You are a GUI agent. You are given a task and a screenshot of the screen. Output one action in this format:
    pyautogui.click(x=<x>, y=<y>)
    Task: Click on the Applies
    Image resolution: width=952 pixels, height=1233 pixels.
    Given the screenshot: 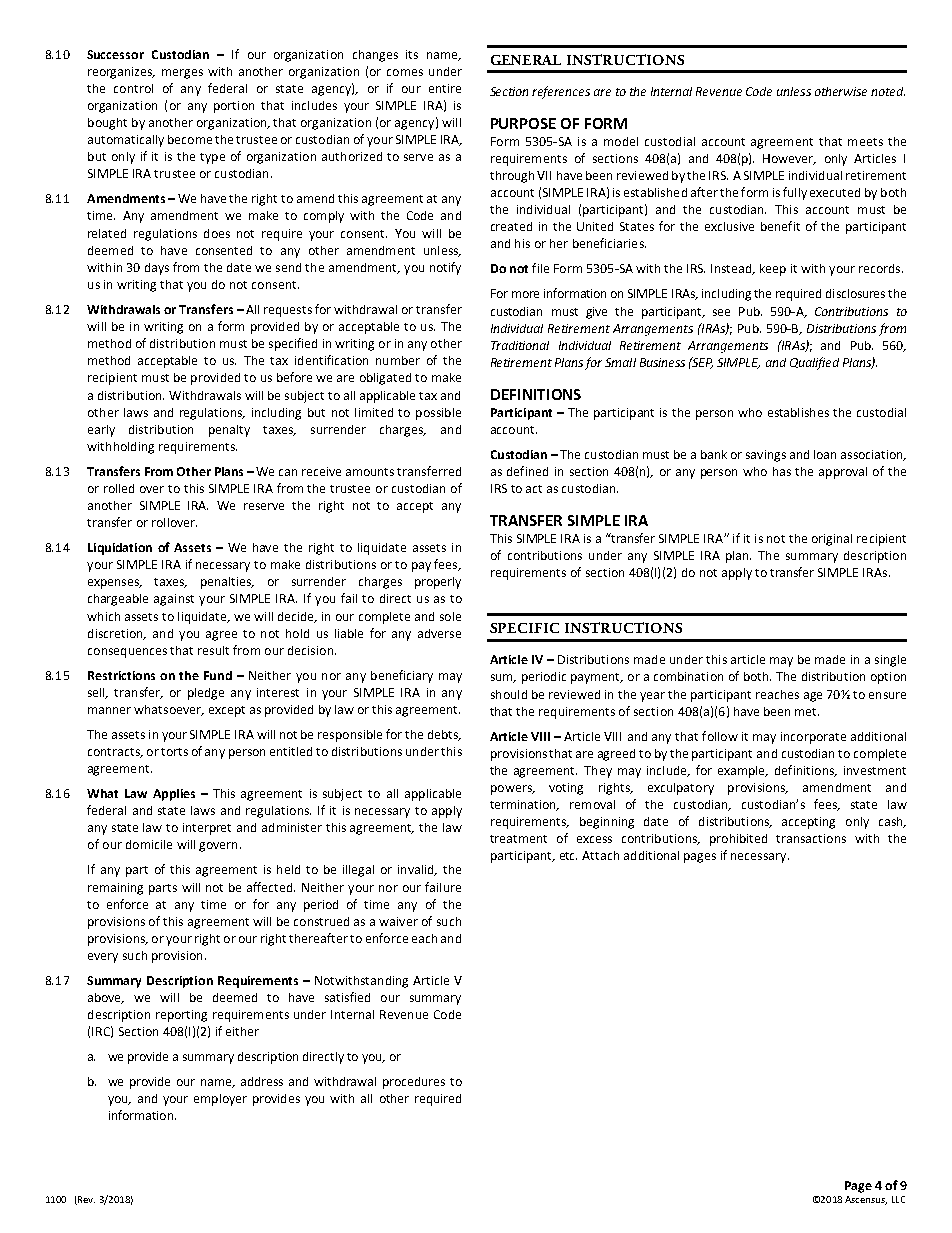 What is the action you would take?
    pyautogui.click(x=174, y=795)
